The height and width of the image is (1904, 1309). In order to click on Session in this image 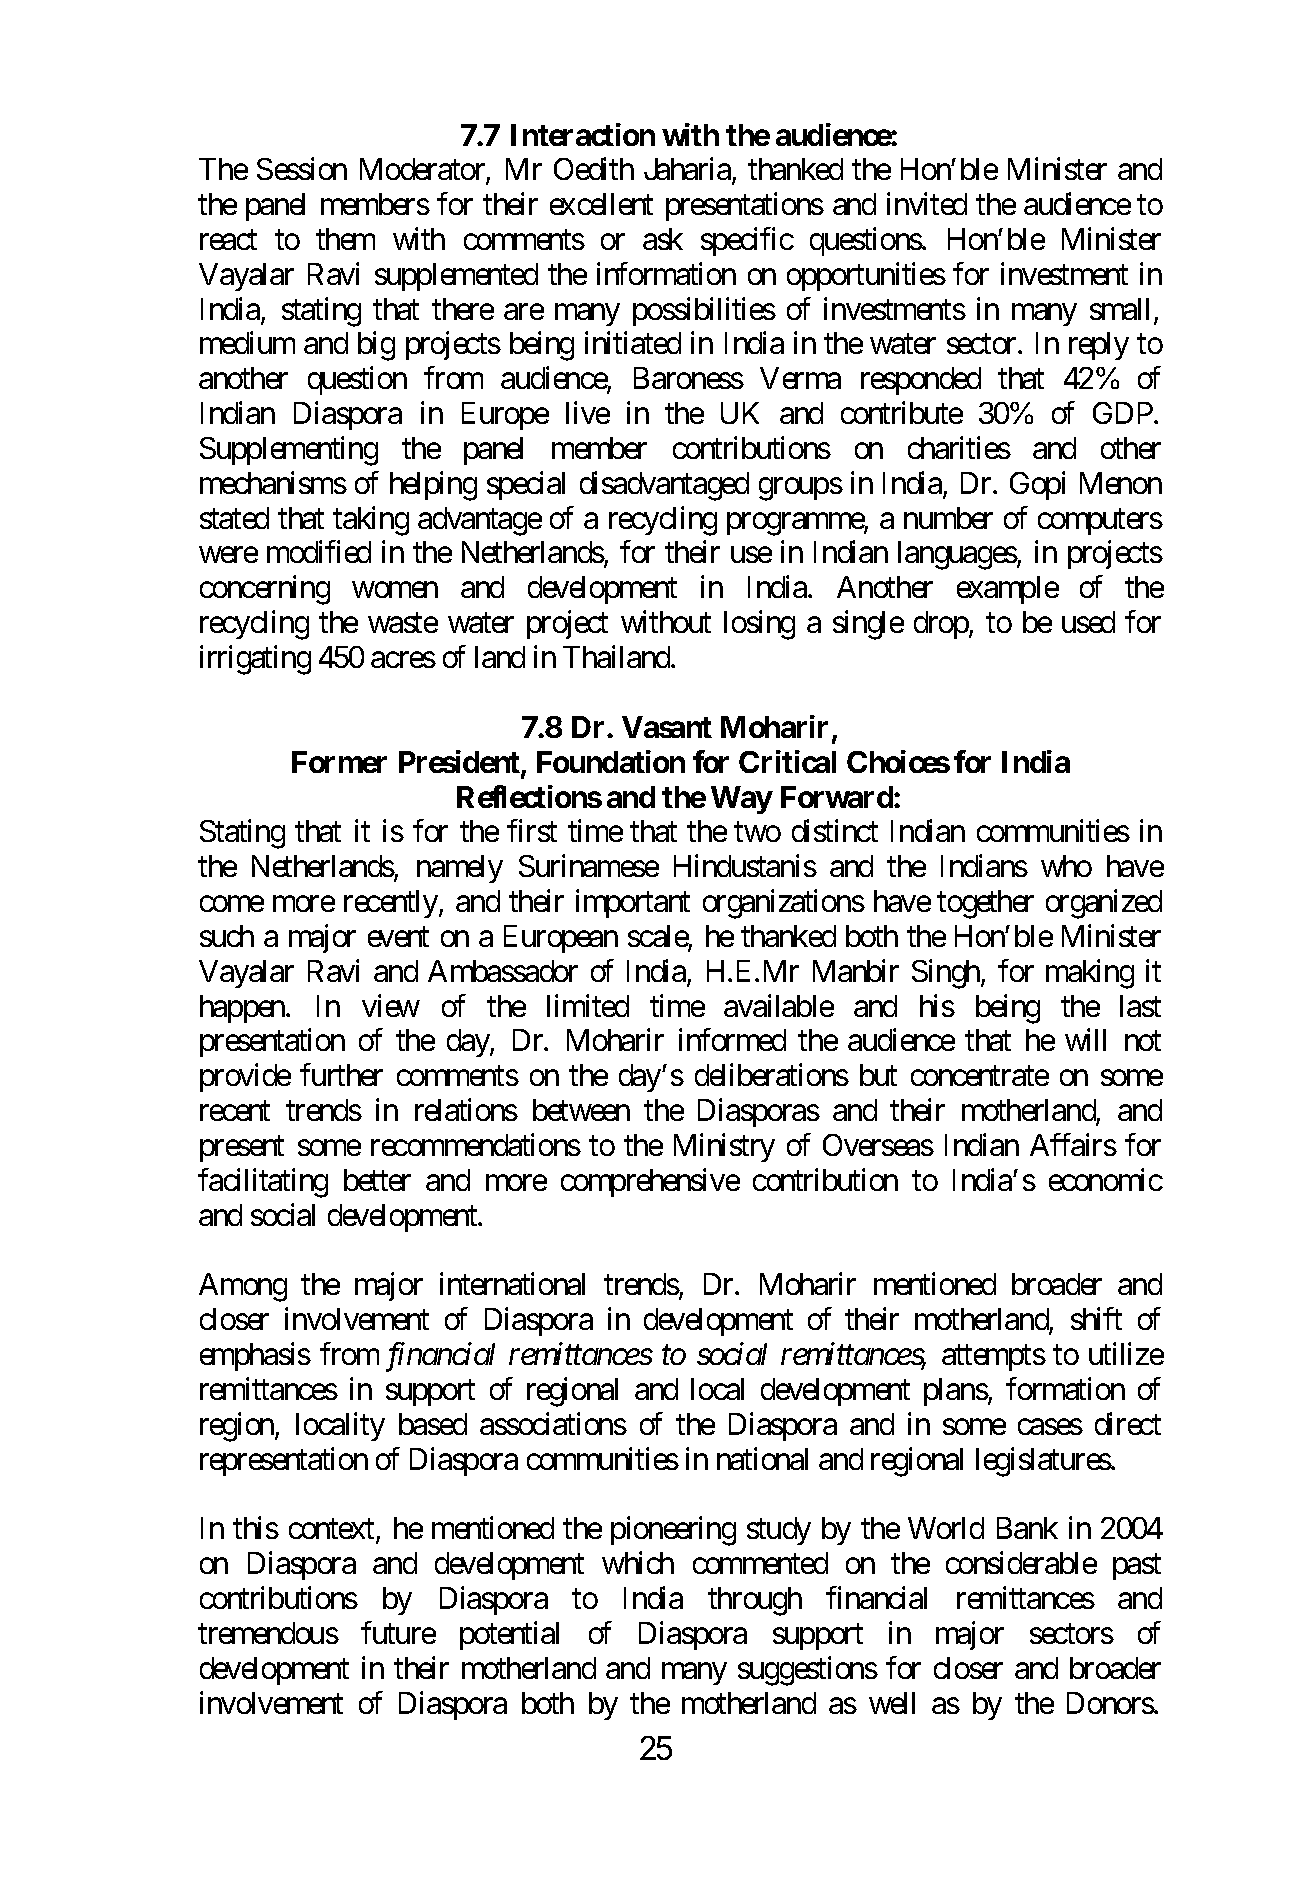, I will do `click(302, 168)`.
